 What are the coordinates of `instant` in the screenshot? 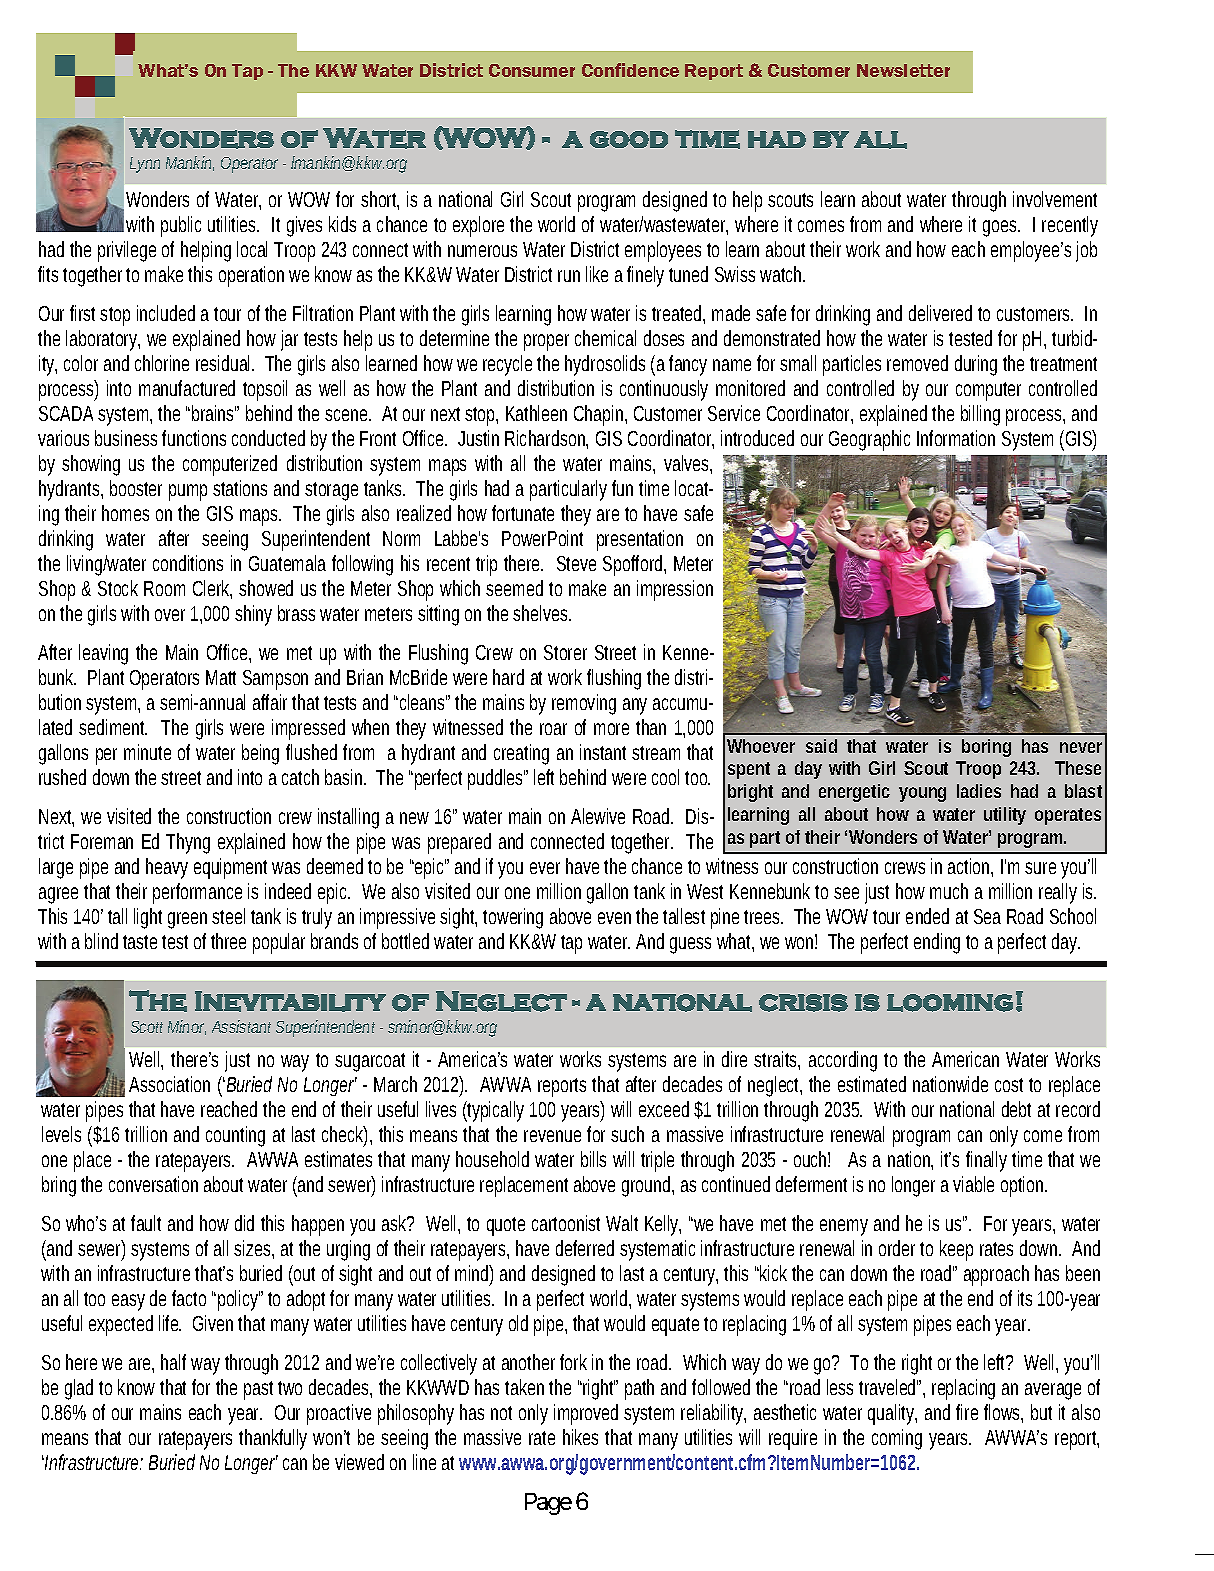 It's located at (603, 752).
